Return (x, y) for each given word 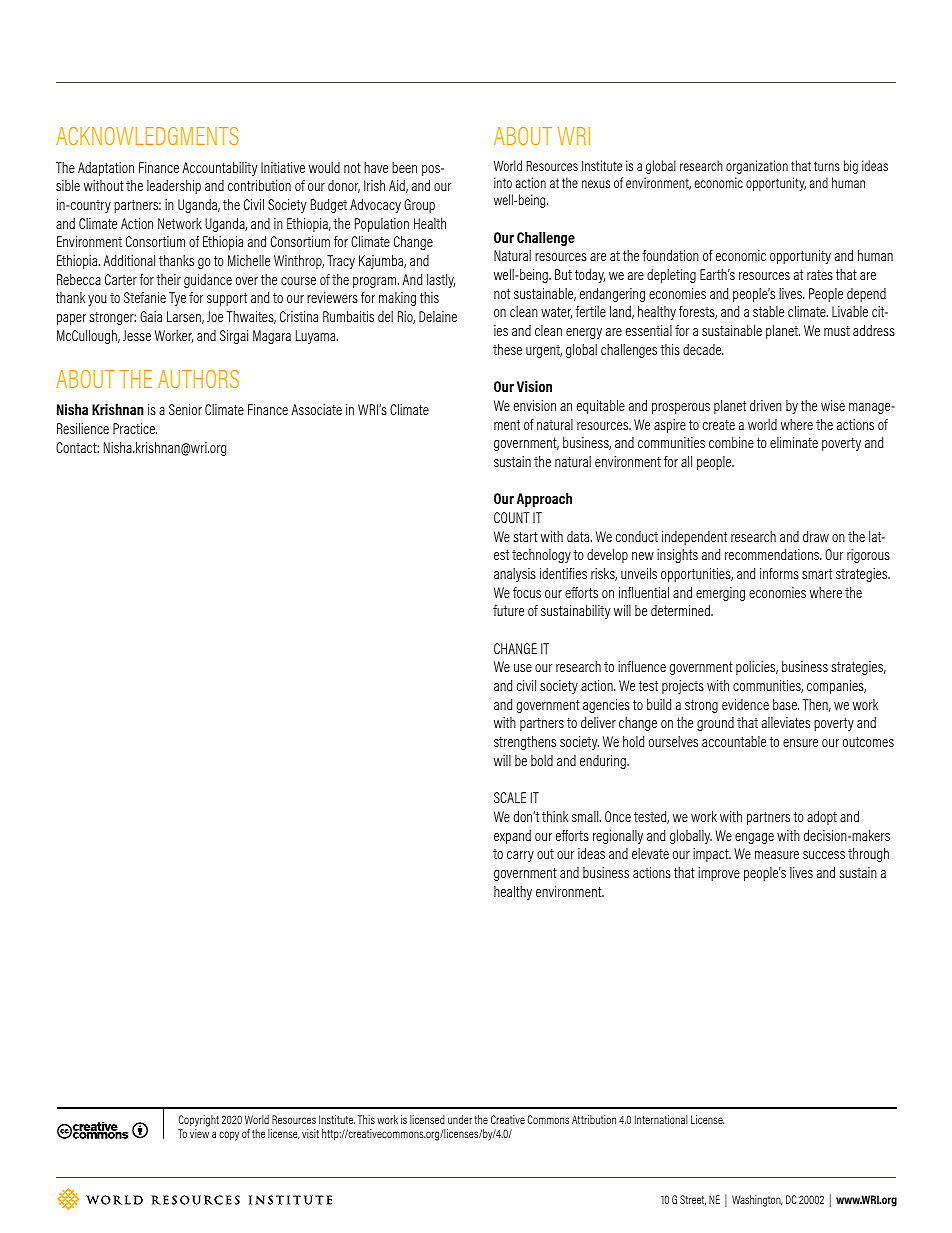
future (508, 610)
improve (719, 874)
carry (520, 856)
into (503, 182)
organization (757, 167)
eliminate (794, 442)
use (523, 668)
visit (310, 1133)
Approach (544, 500)
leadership (174, 187)
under (460, 1119)
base (786, 704)
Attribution (594, 1119)
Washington (757, 1201)
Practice (135, 428)
